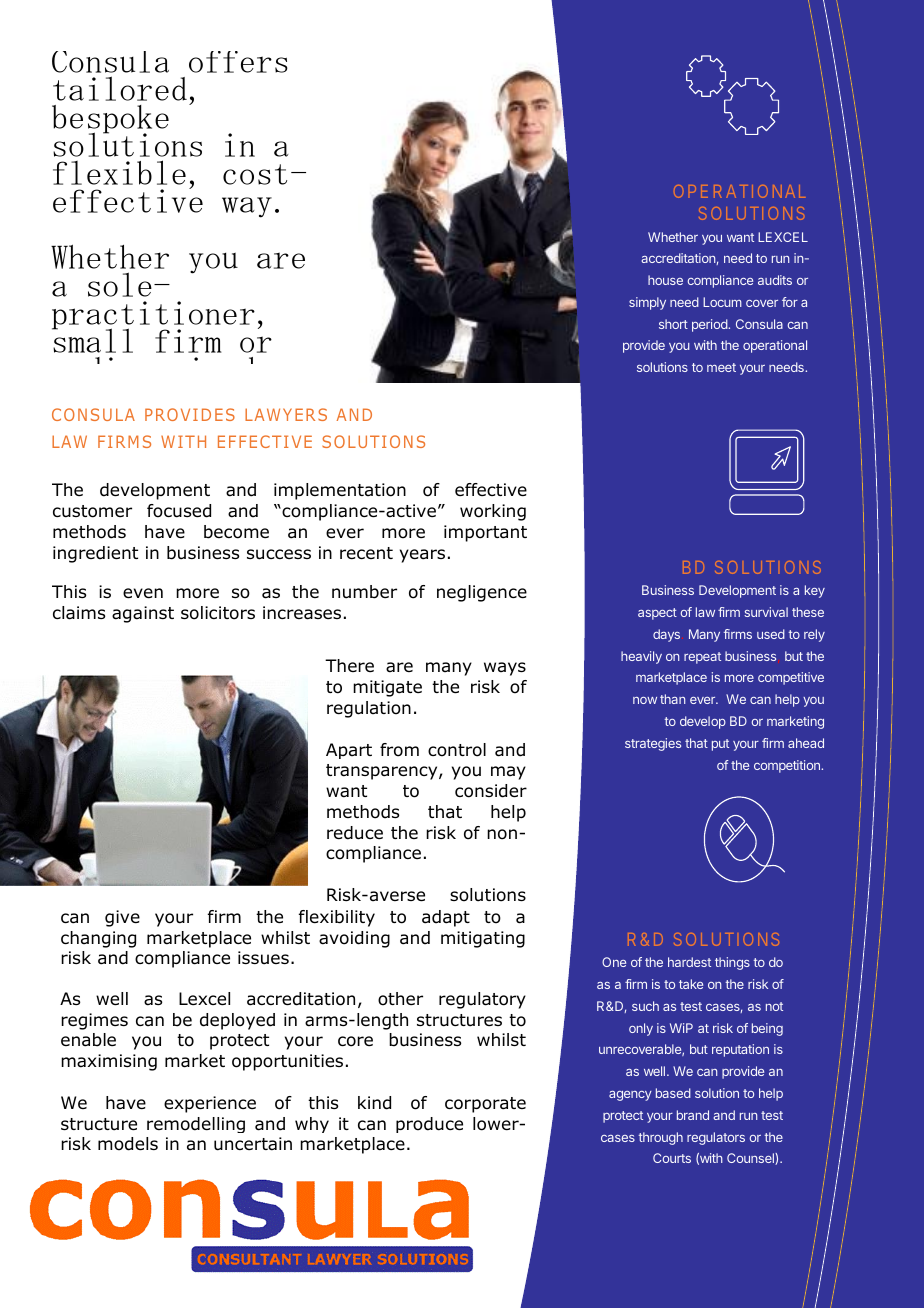 The height and width of the screenshot is (1308, 924). I want to click on produce, so click(429, 1125).
